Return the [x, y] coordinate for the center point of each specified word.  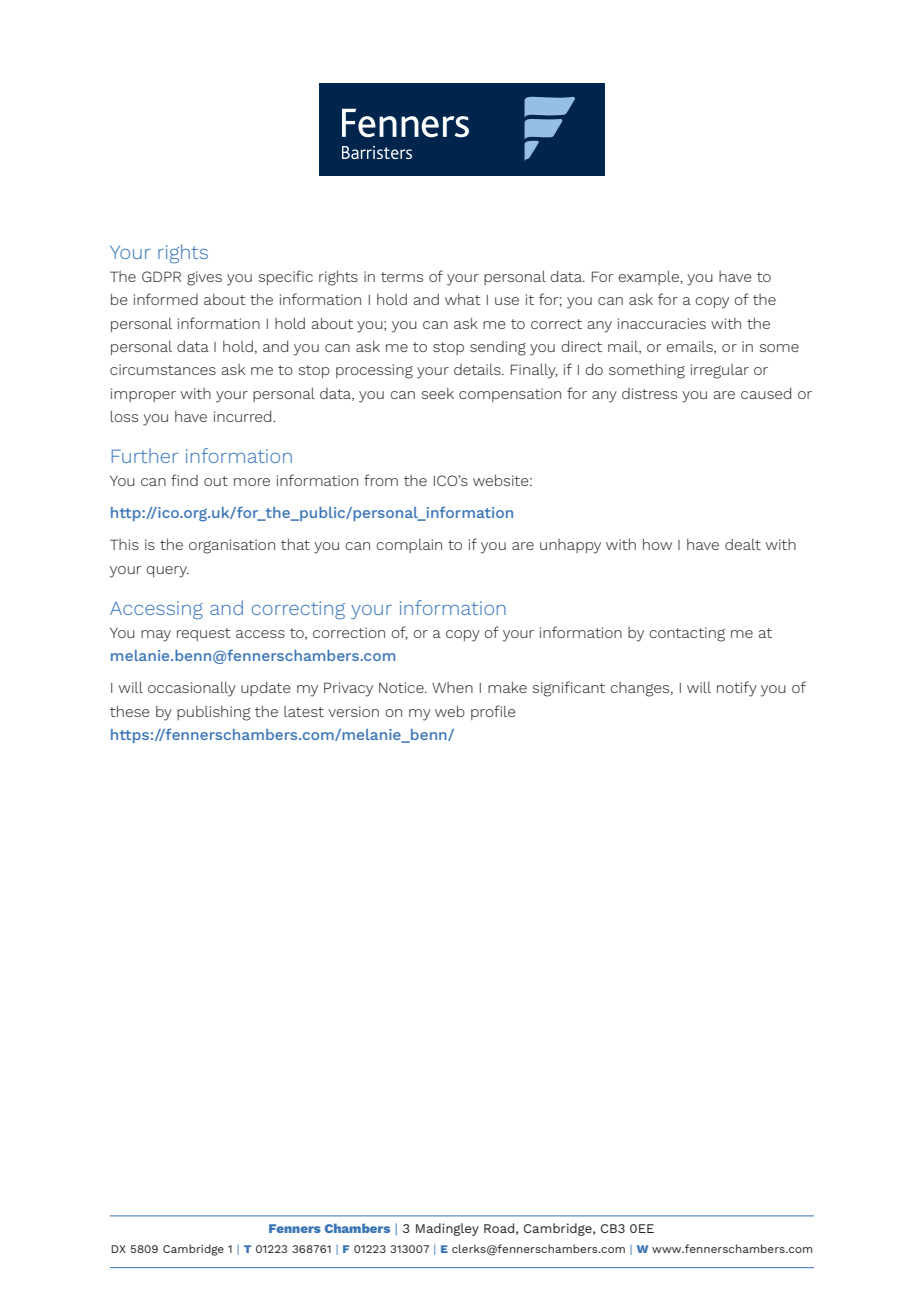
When [452, 687]
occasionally [192, 689]
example [649, 277]
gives [204, 278]
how [657, 544]
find [184, 480]
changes [641, 689]
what [463, 299]
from [381, 480]
